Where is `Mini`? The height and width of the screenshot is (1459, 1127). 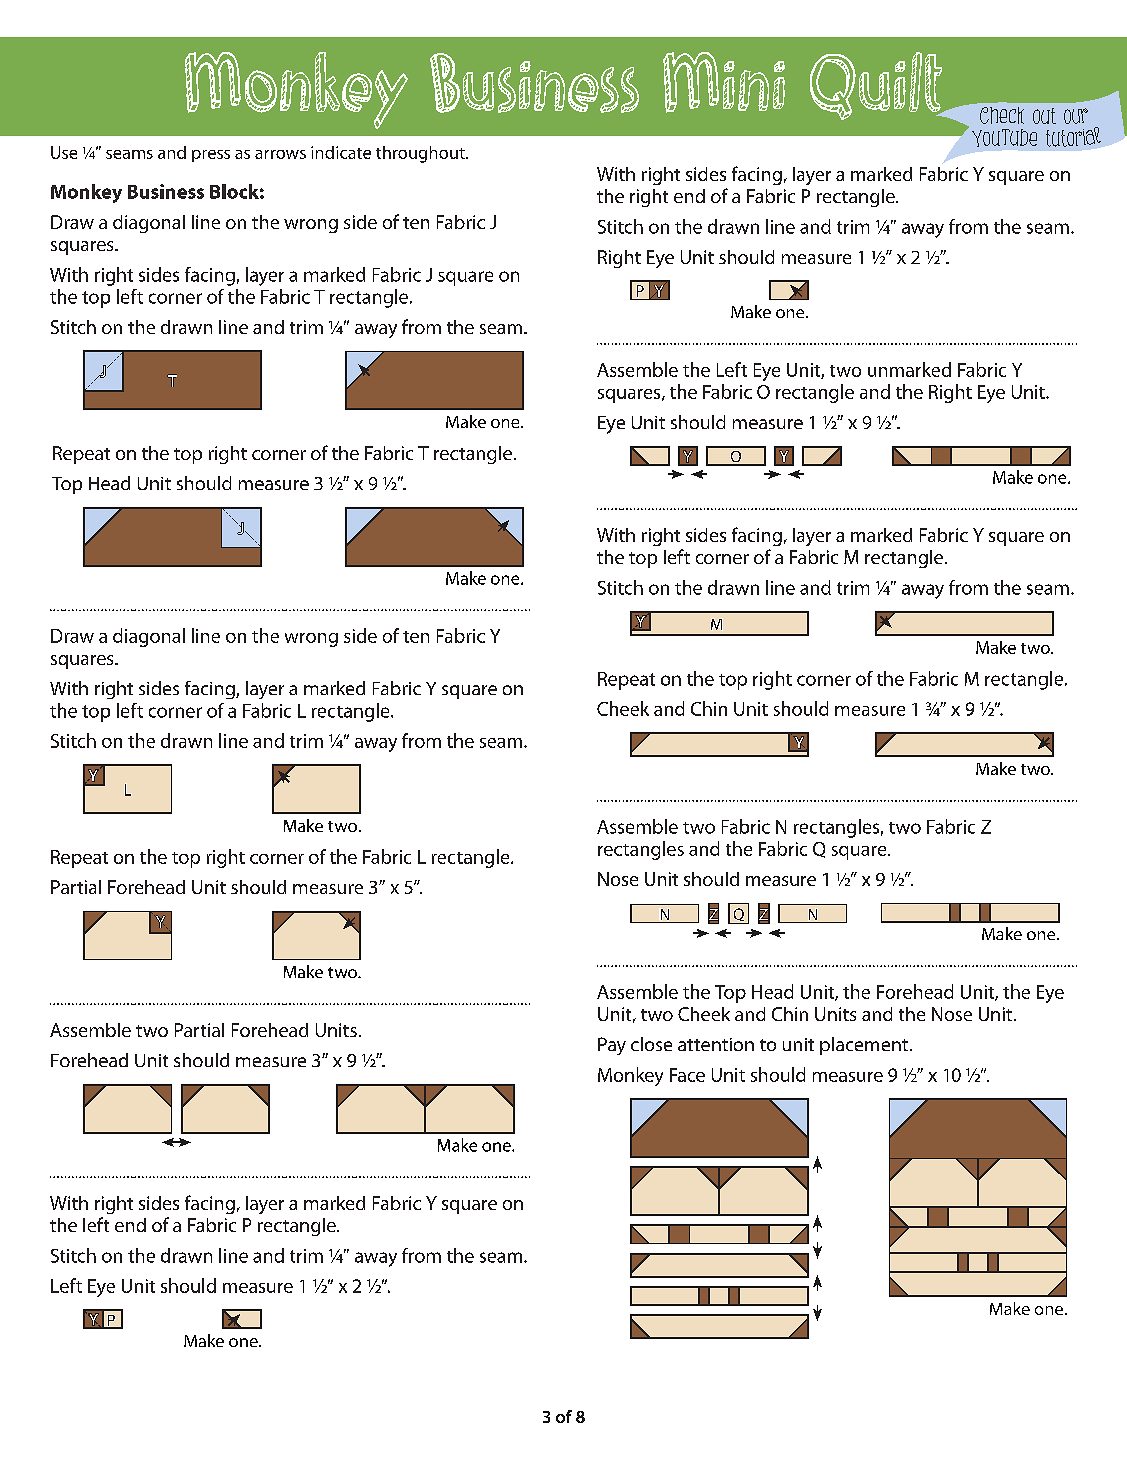 Mini is located at coordinates (724, 82).
